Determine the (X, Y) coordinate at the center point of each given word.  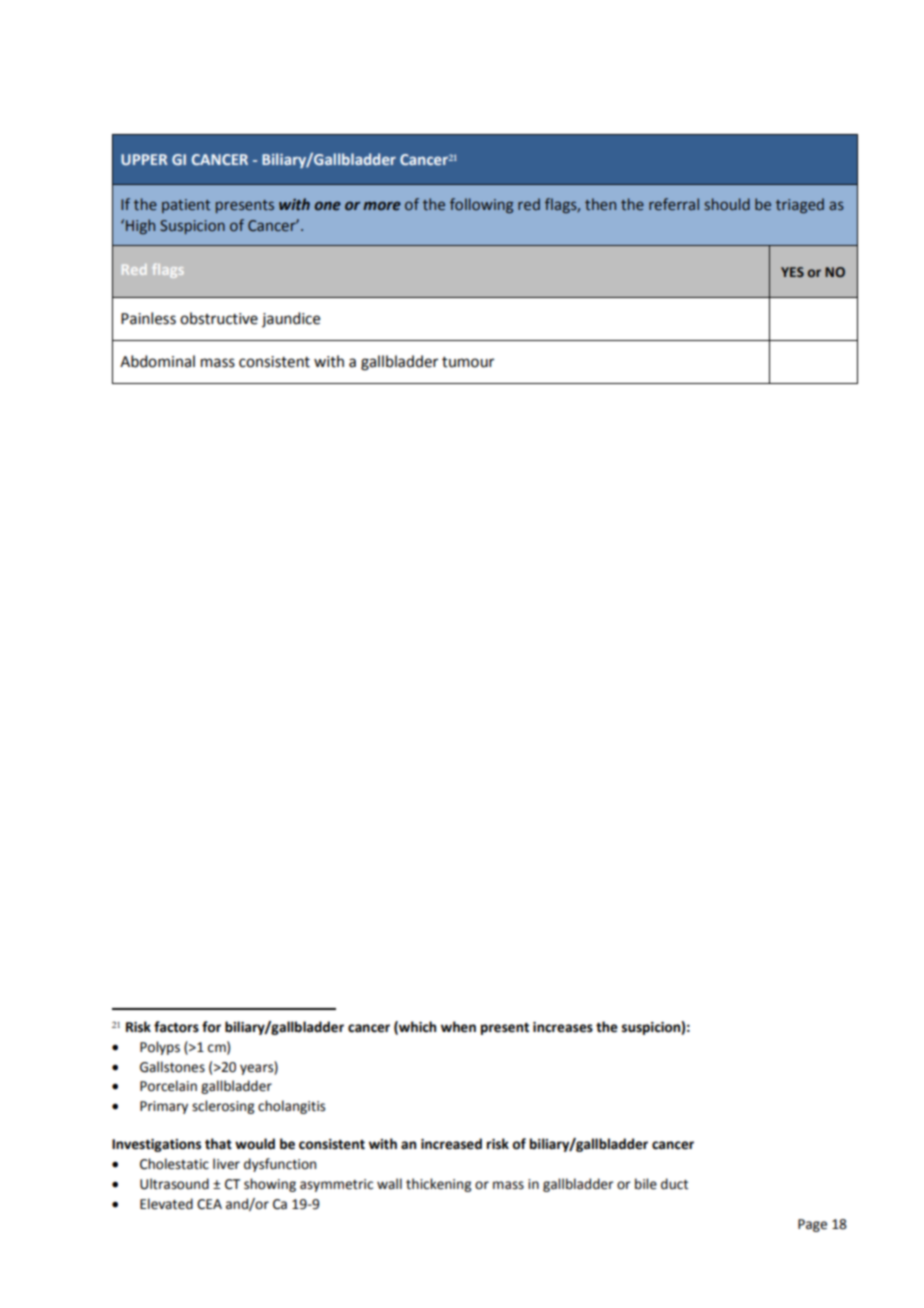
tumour (468, 362)
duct (674, 1184)
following (481, 205)
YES (792, 272)
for (211, 1027)
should (727, 204)
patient (186, 206)
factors (176, 1027)
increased (451, 1144)
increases (563, 1027)
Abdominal (157, 361)
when (458, 1027)
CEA (209, 1204)
